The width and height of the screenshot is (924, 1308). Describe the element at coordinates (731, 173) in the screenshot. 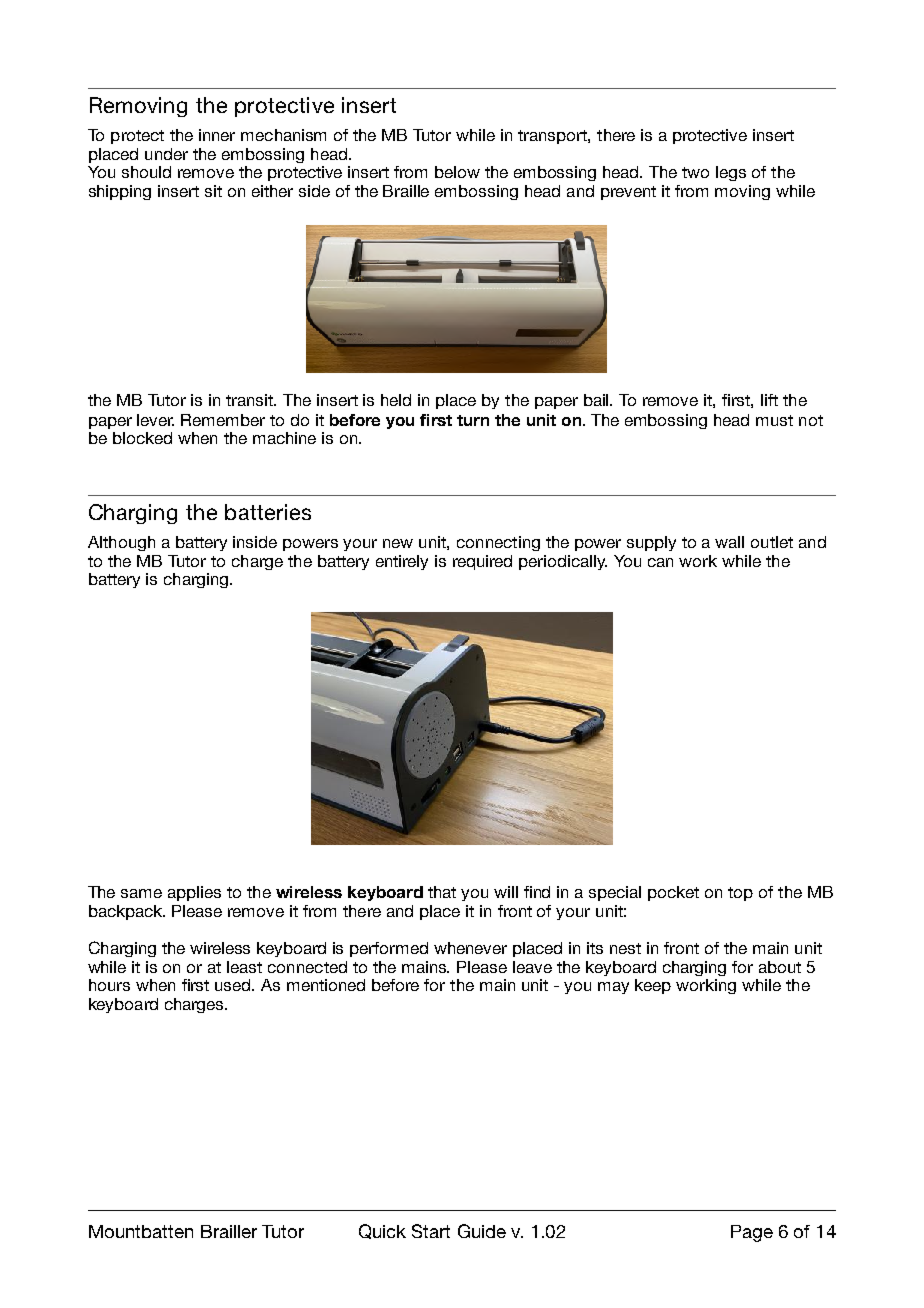

I see `legs` at that location.
